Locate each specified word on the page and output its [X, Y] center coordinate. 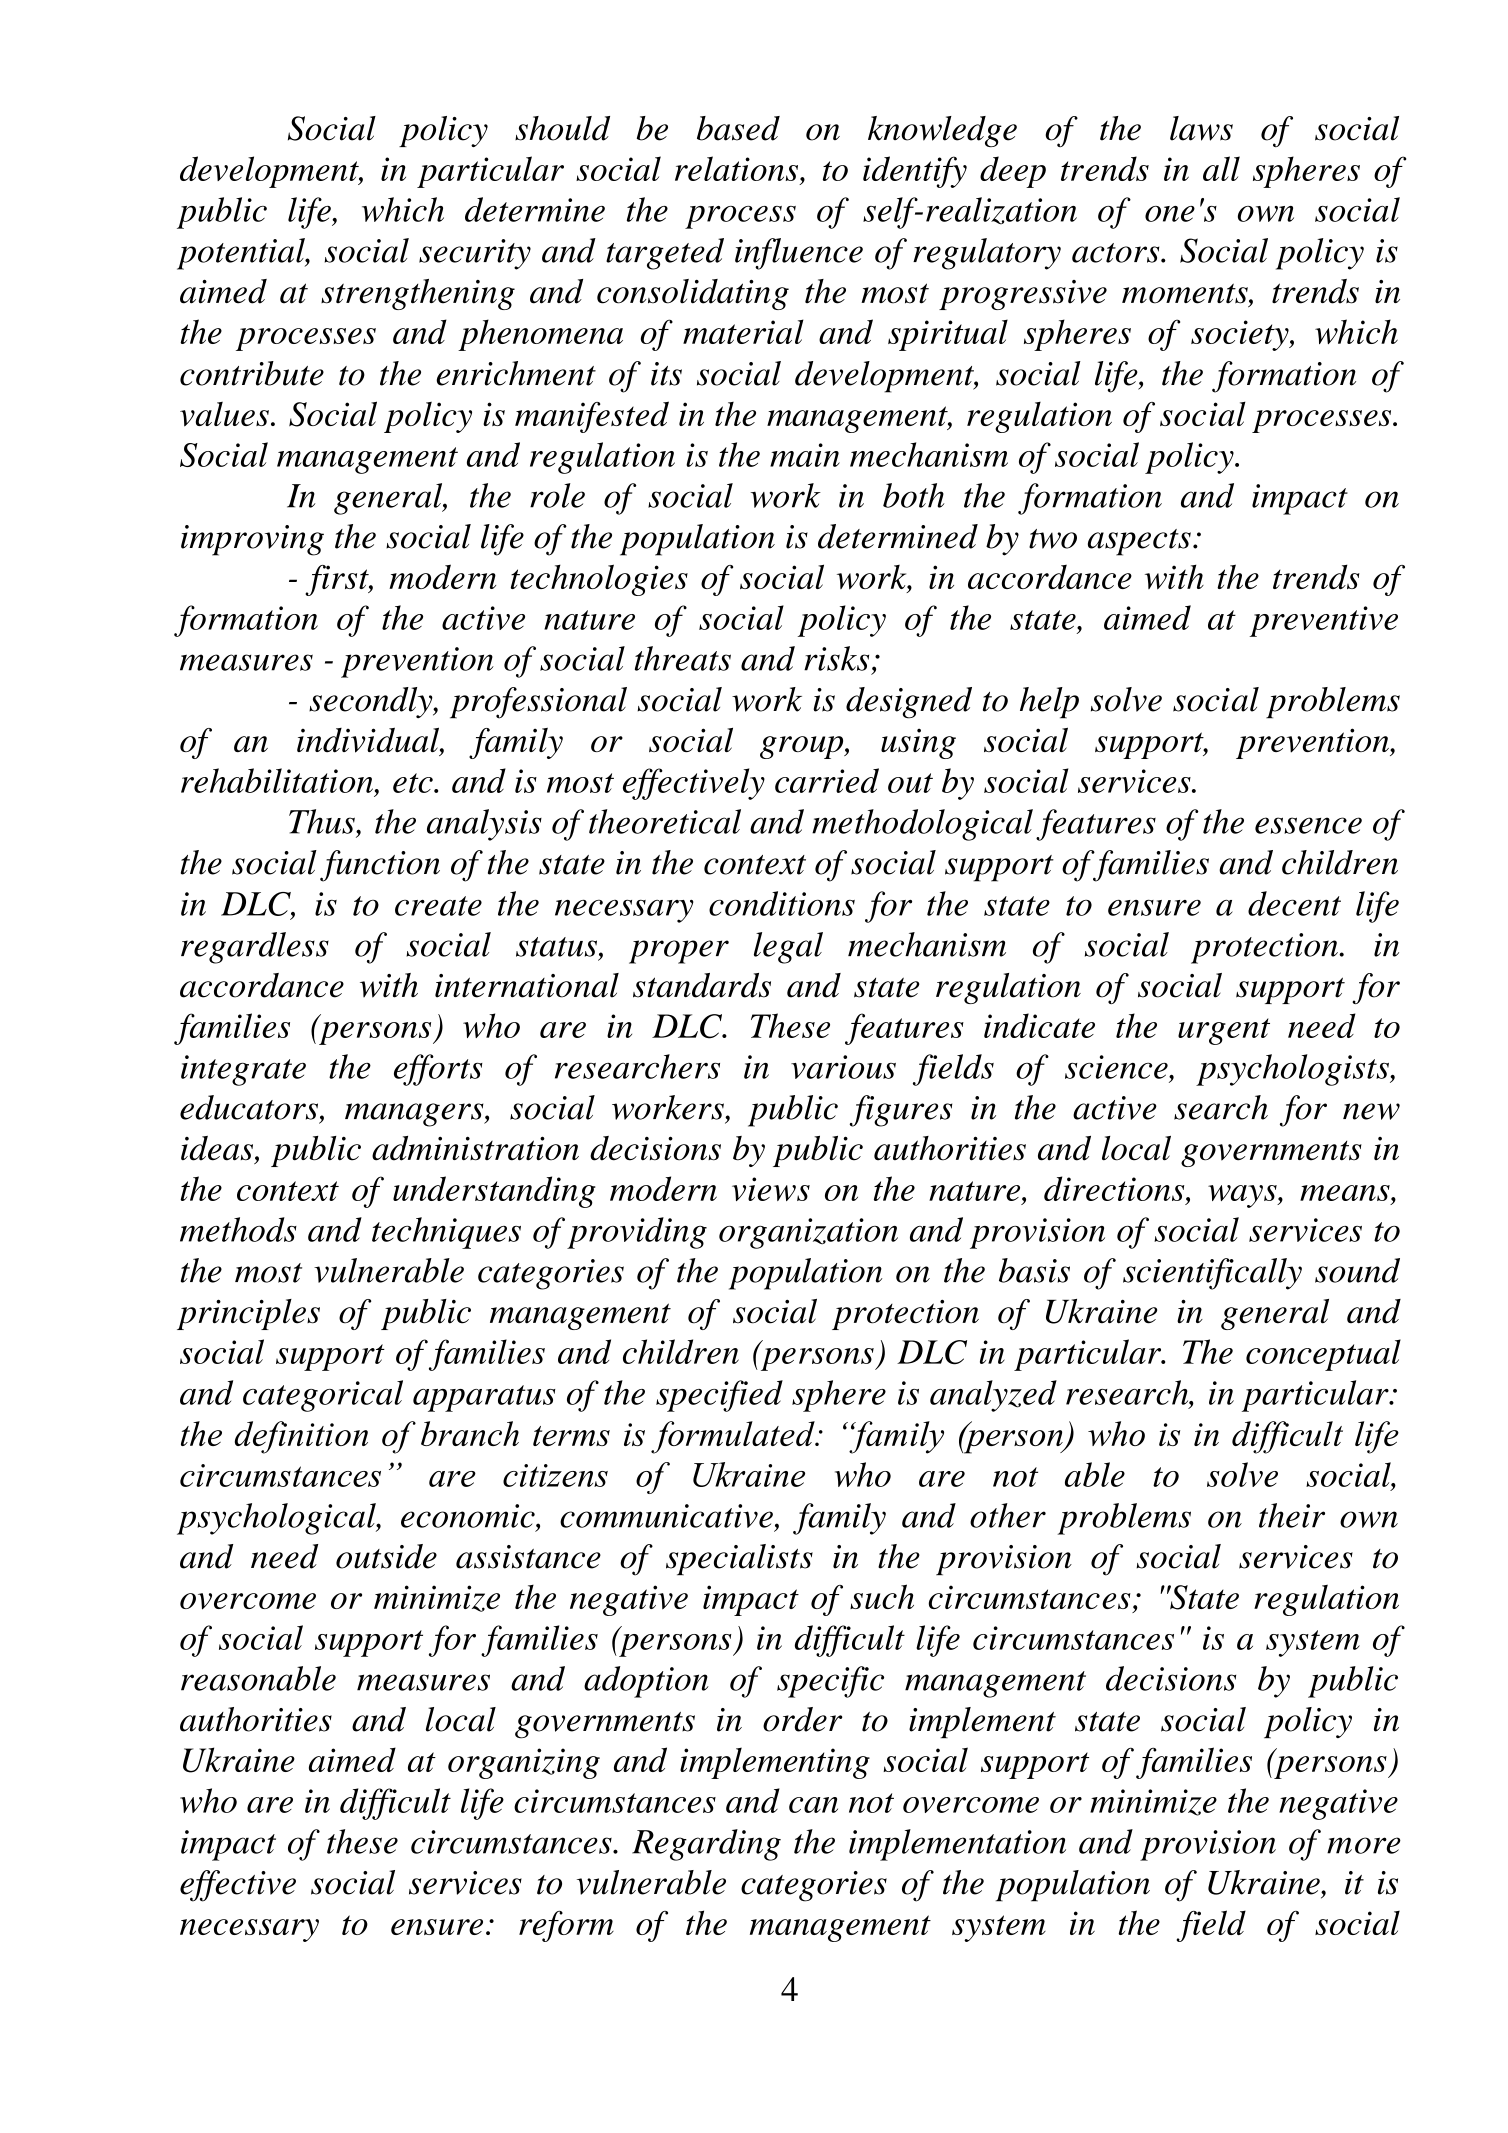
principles [248, 1314]
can [813, 1805]
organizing [524, 1763]
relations [738, 168]
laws [1201, 128]
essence [1308, 825]
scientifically [1212, 1274]
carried [827, 780]
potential [242, 254]
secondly [372, 702]
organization [808, 1233]
